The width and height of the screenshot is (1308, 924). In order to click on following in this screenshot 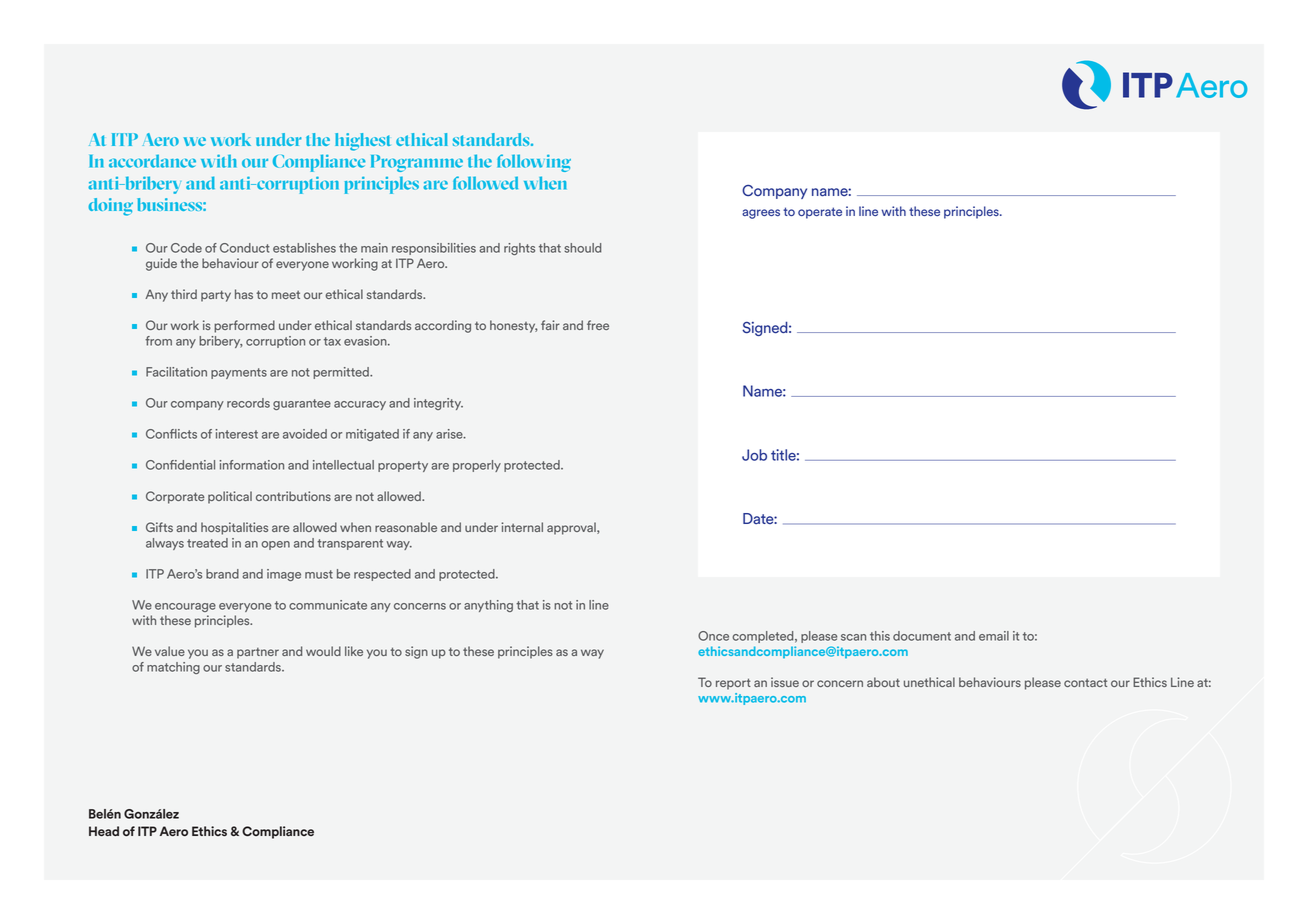, I will do `click(534, 163)`.
